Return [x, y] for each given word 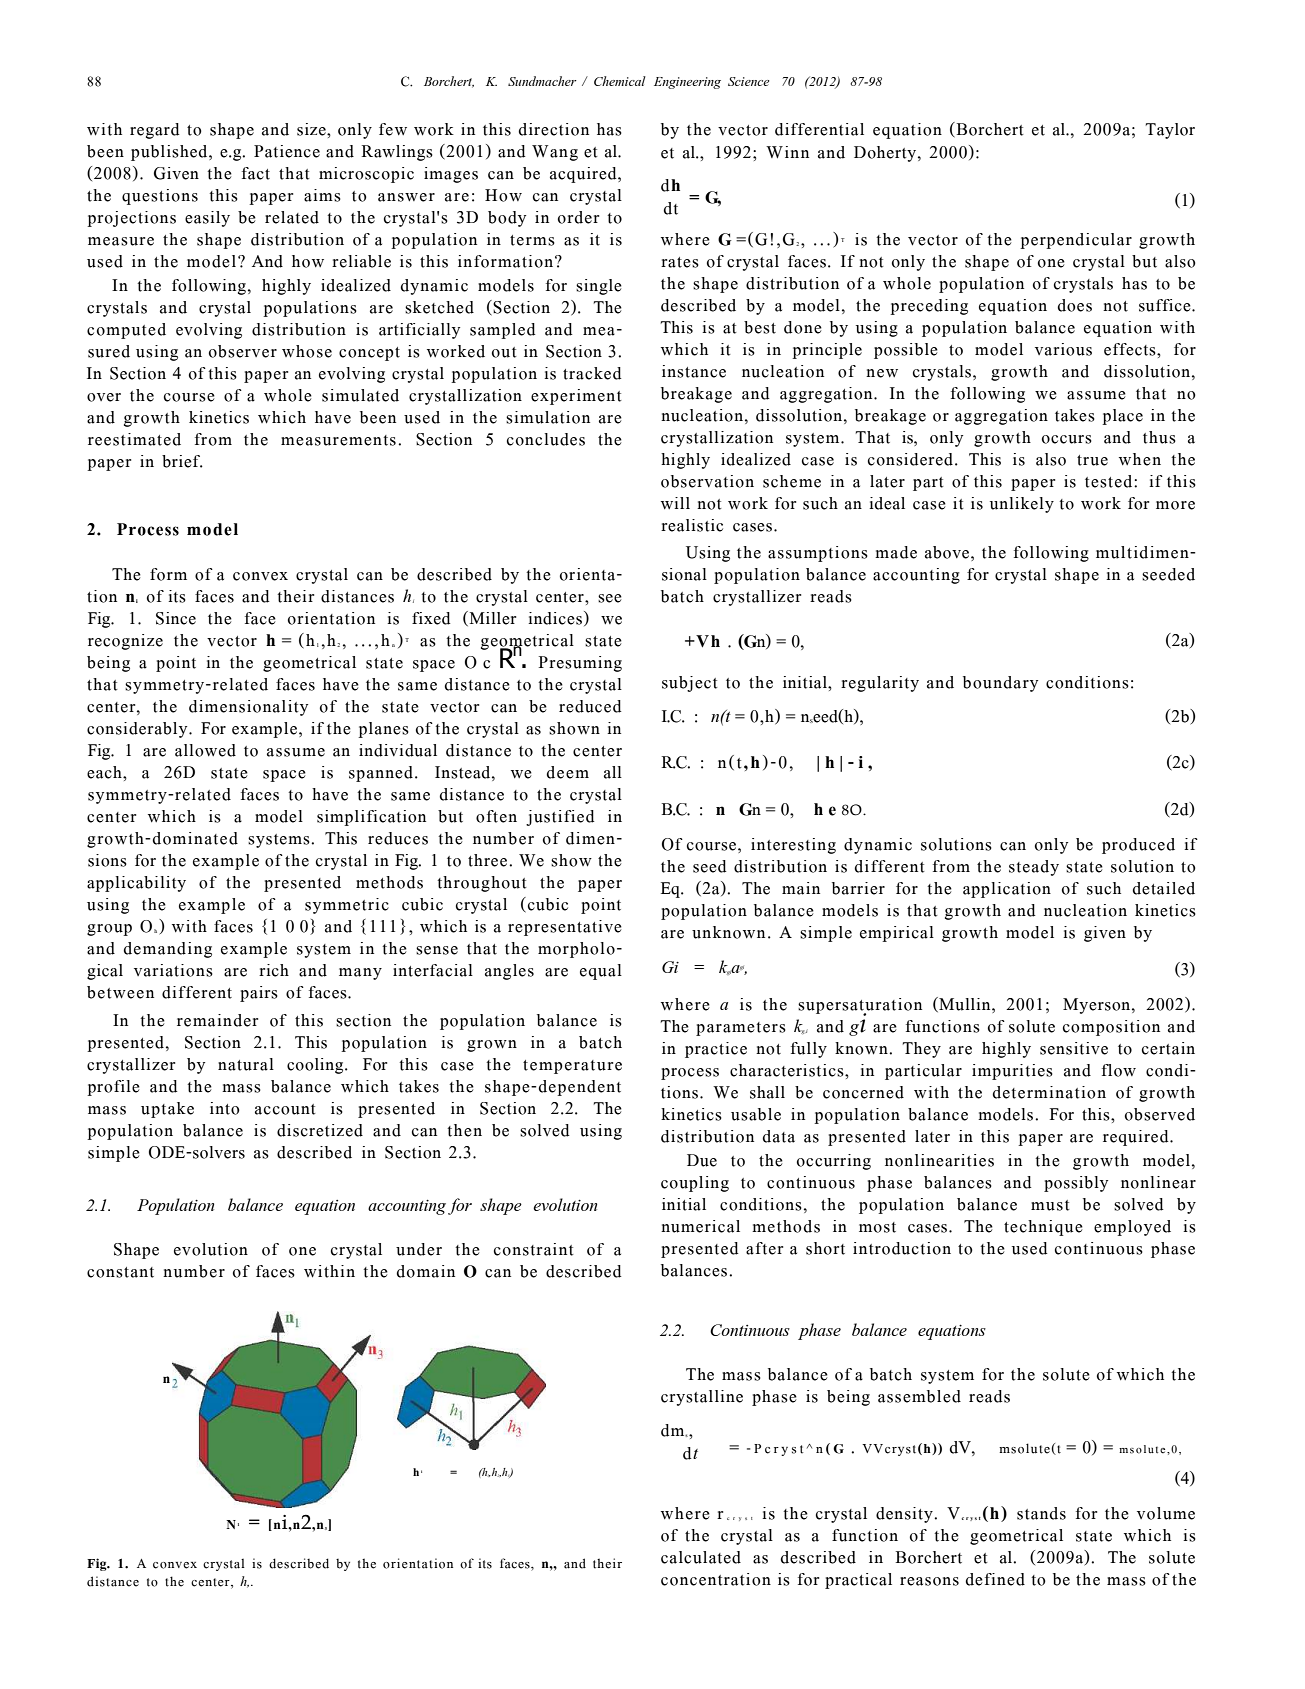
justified [560, 818]
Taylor [1170, 131]
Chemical [620, 81]
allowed [205, 750]
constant [120, 1272]
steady [1034, 868]
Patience [287, 151]
